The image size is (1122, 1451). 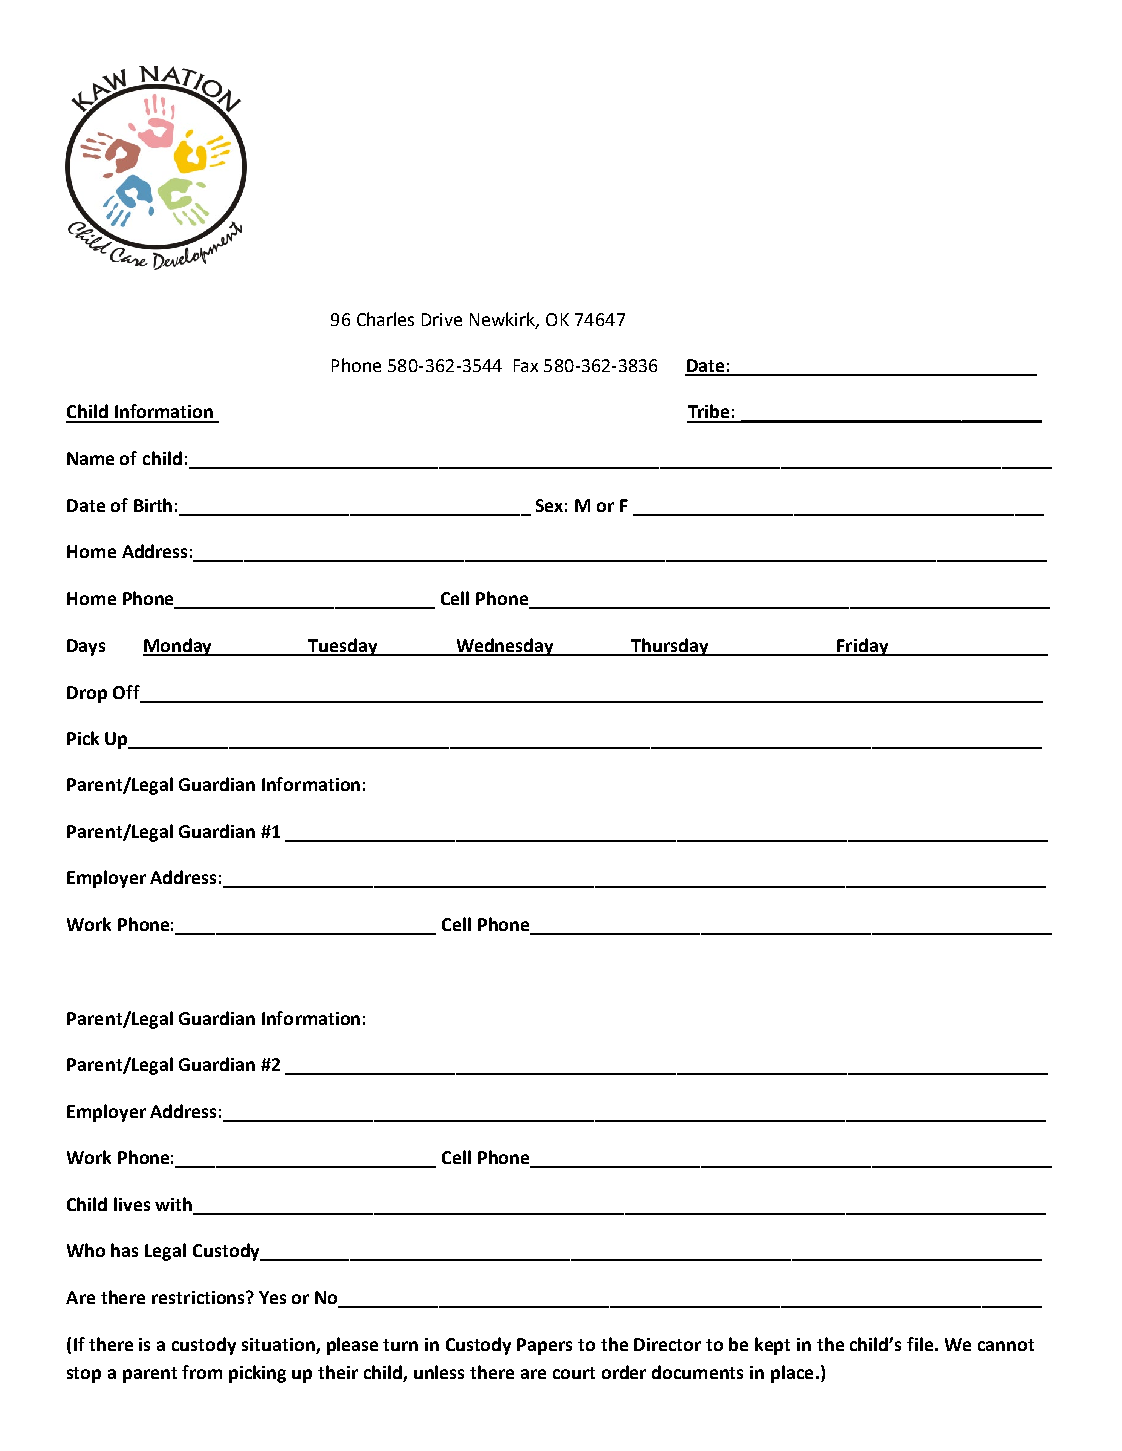 I want to click on Monday, so click(x=179, y=647).
